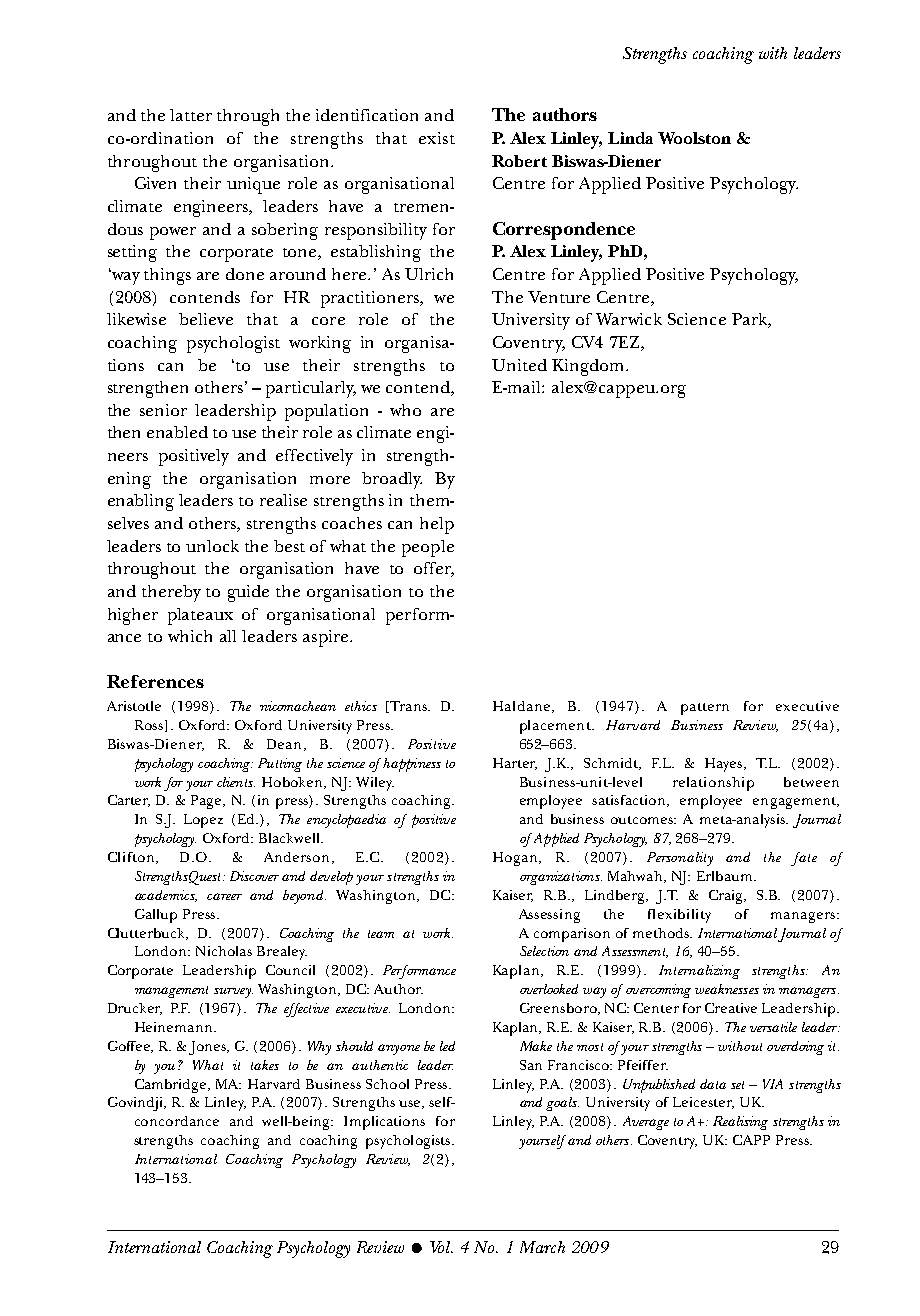 The height and width of the screenshot is (1316, 920). I want to click on Linda, so click(630, 138).
